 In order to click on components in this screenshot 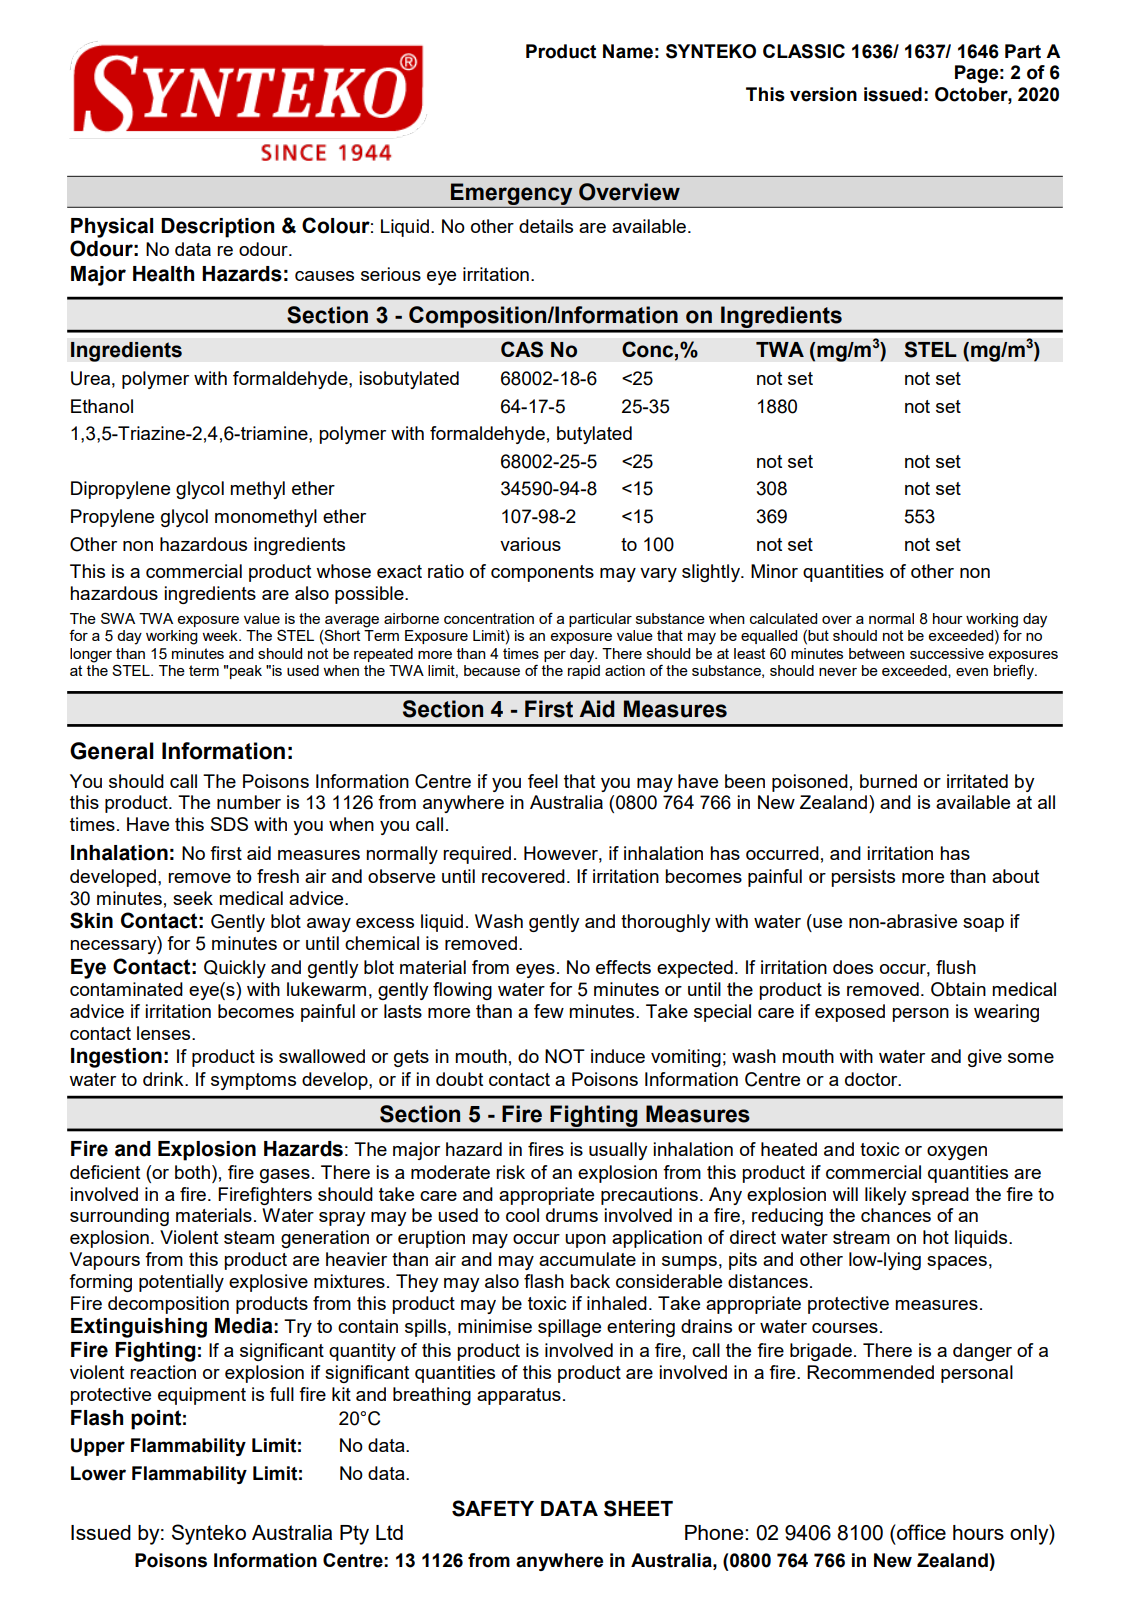, I will do `click(542, 573)`.
